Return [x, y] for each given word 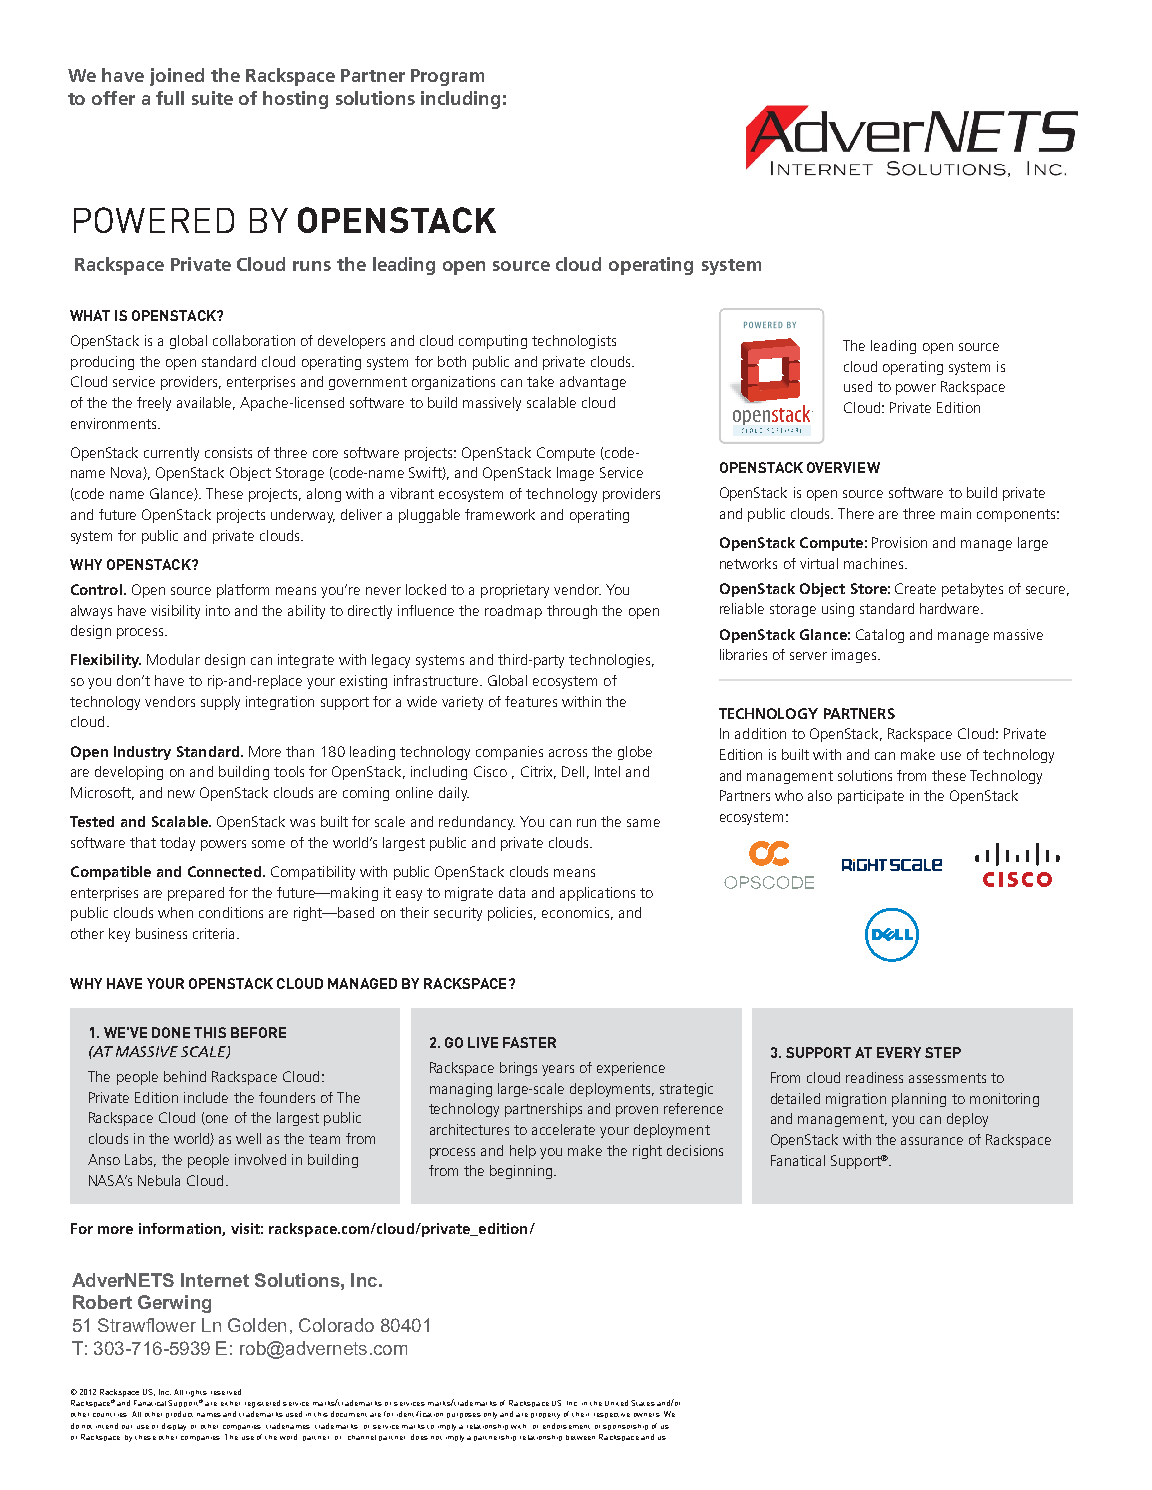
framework [500, 514]
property [545, 1416]
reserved [226, 1392]
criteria [215, 933]
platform [243, 591]
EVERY [899, 1052]
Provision [899, 542]
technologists [574, 342]
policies [512, 914]
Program [447, 77]
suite [212, 98]
